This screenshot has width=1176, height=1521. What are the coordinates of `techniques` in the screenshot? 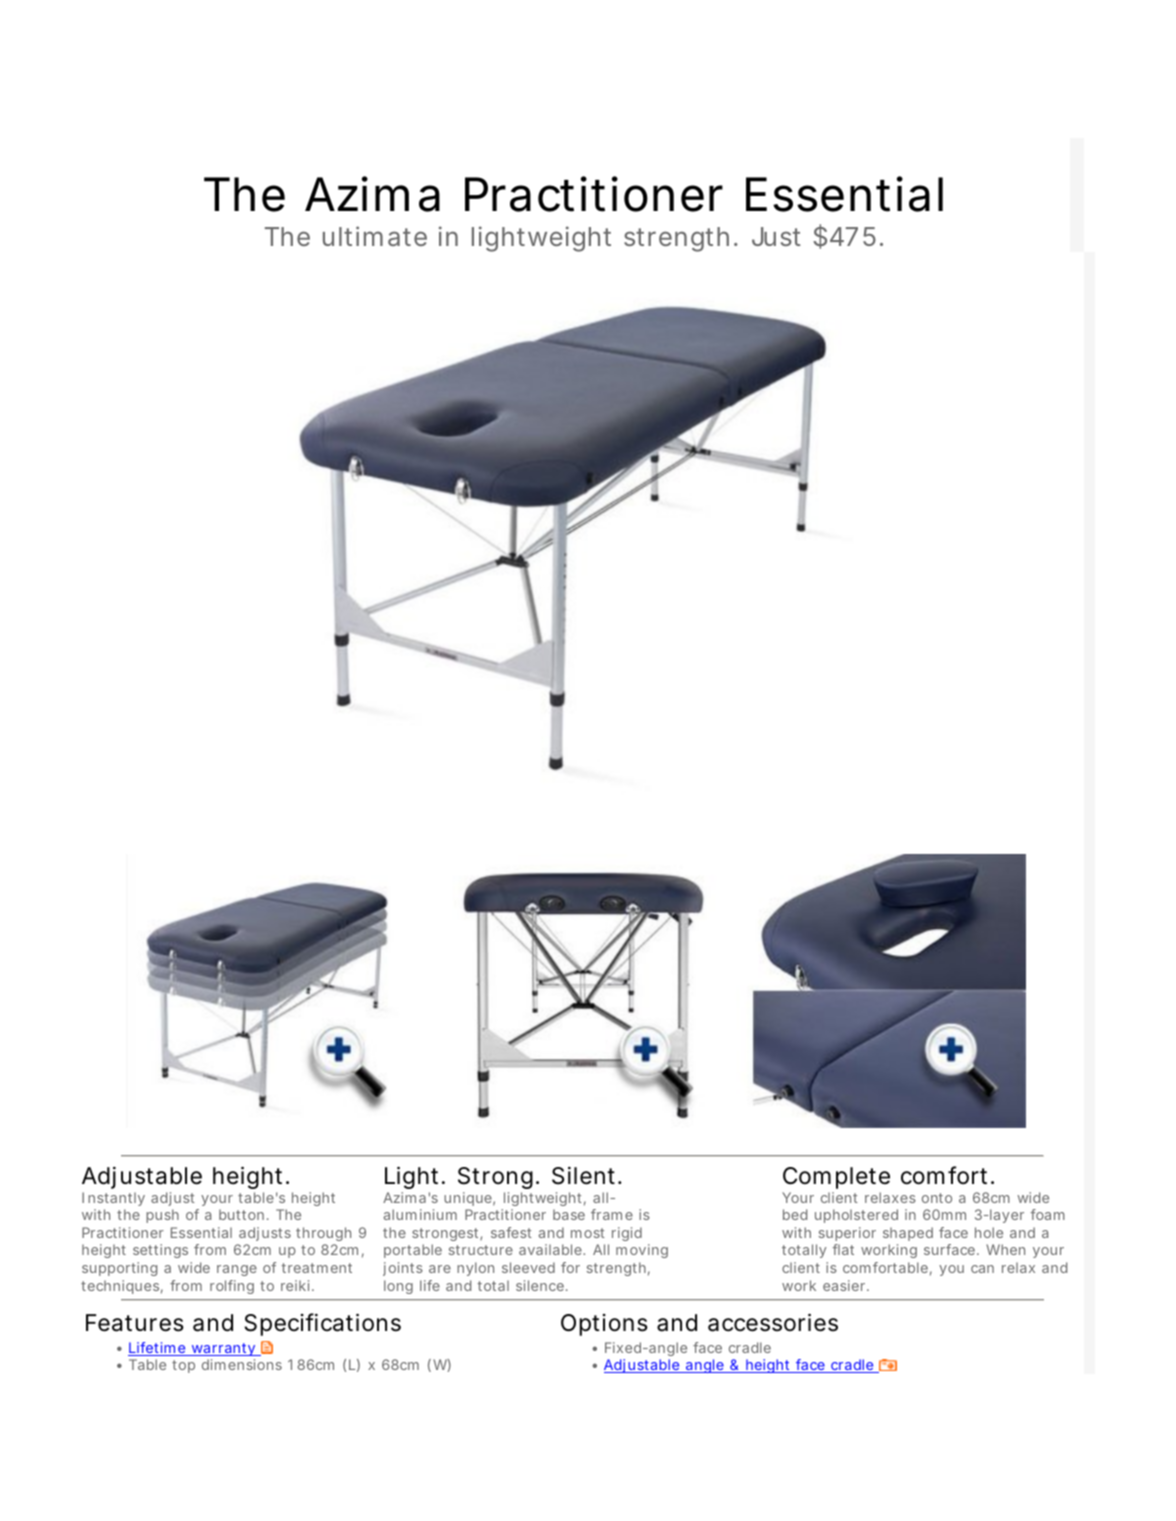 It's located at (120, 1287).
